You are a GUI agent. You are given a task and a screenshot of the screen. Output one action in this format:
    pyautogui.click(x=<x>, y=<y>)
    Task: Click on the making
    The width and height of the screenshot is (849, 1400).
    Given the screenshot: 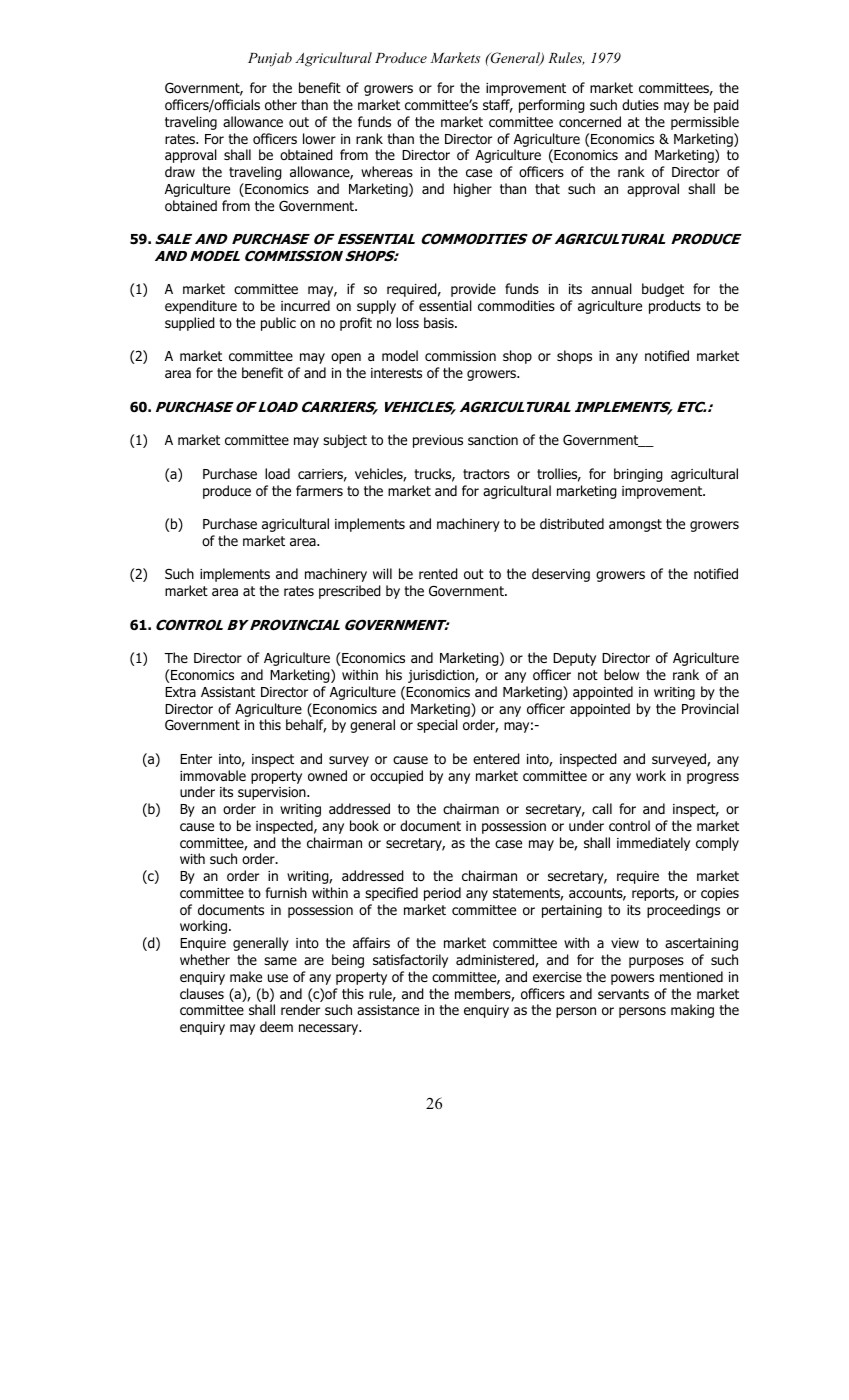 What is the action you would take?
    pyautogui.click(x=692, y=1011)
